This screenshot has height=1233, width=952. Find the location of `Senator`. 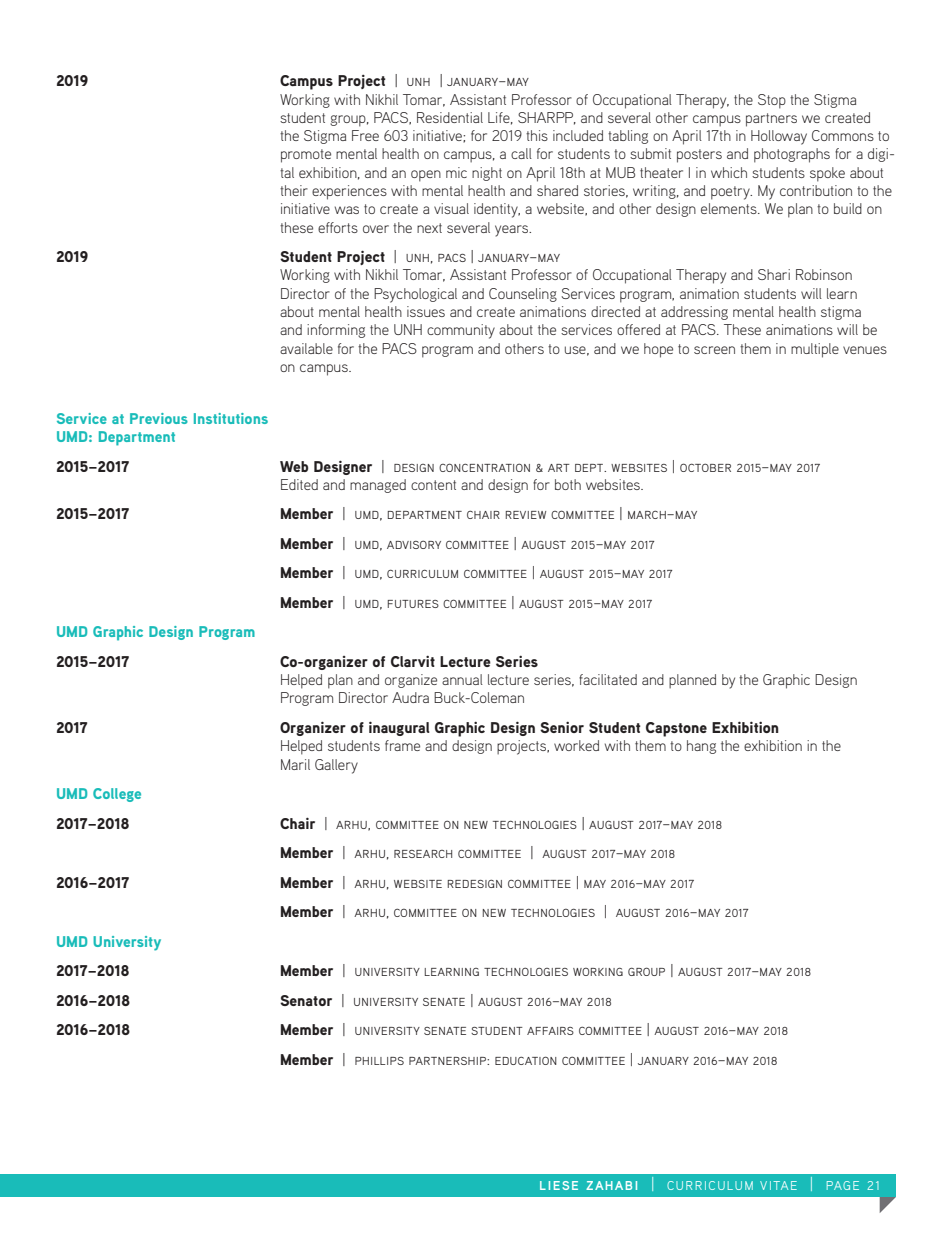

Senator is located at coordinates (306, 1000).
